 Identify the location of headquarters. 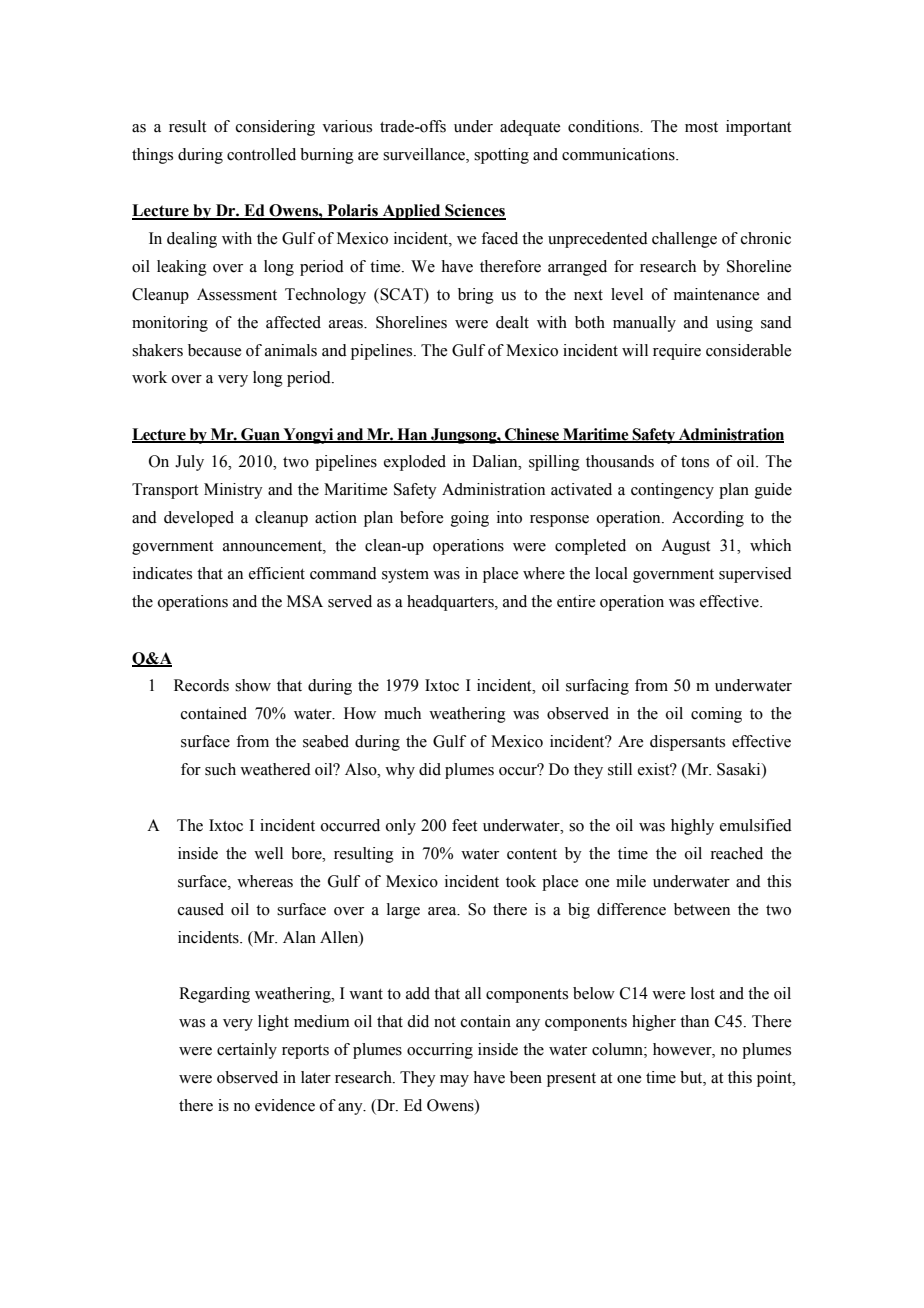
(451, 603).
